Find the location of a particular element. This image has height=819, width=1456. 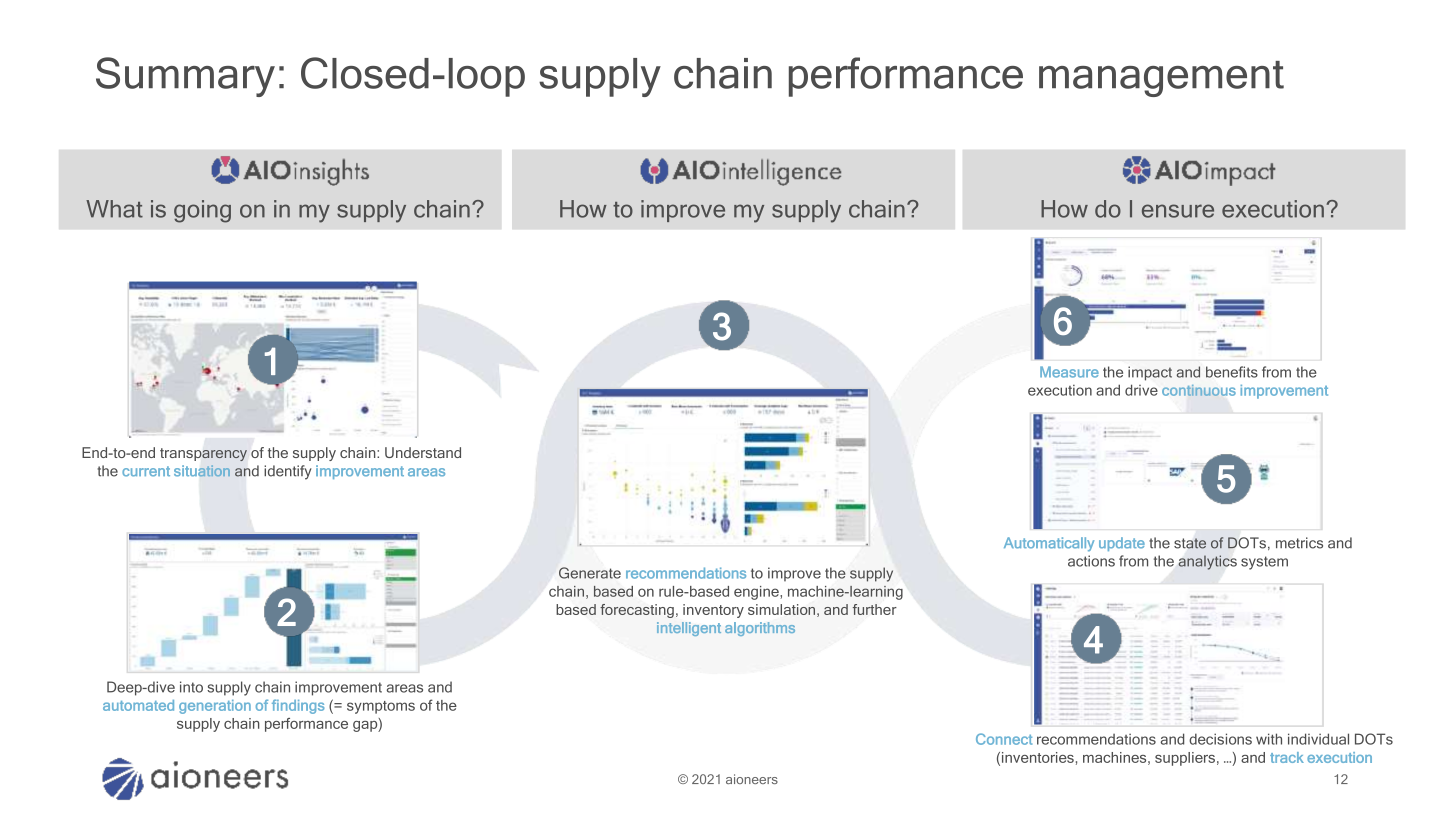

transparency is located at coordinates (203, 454).
